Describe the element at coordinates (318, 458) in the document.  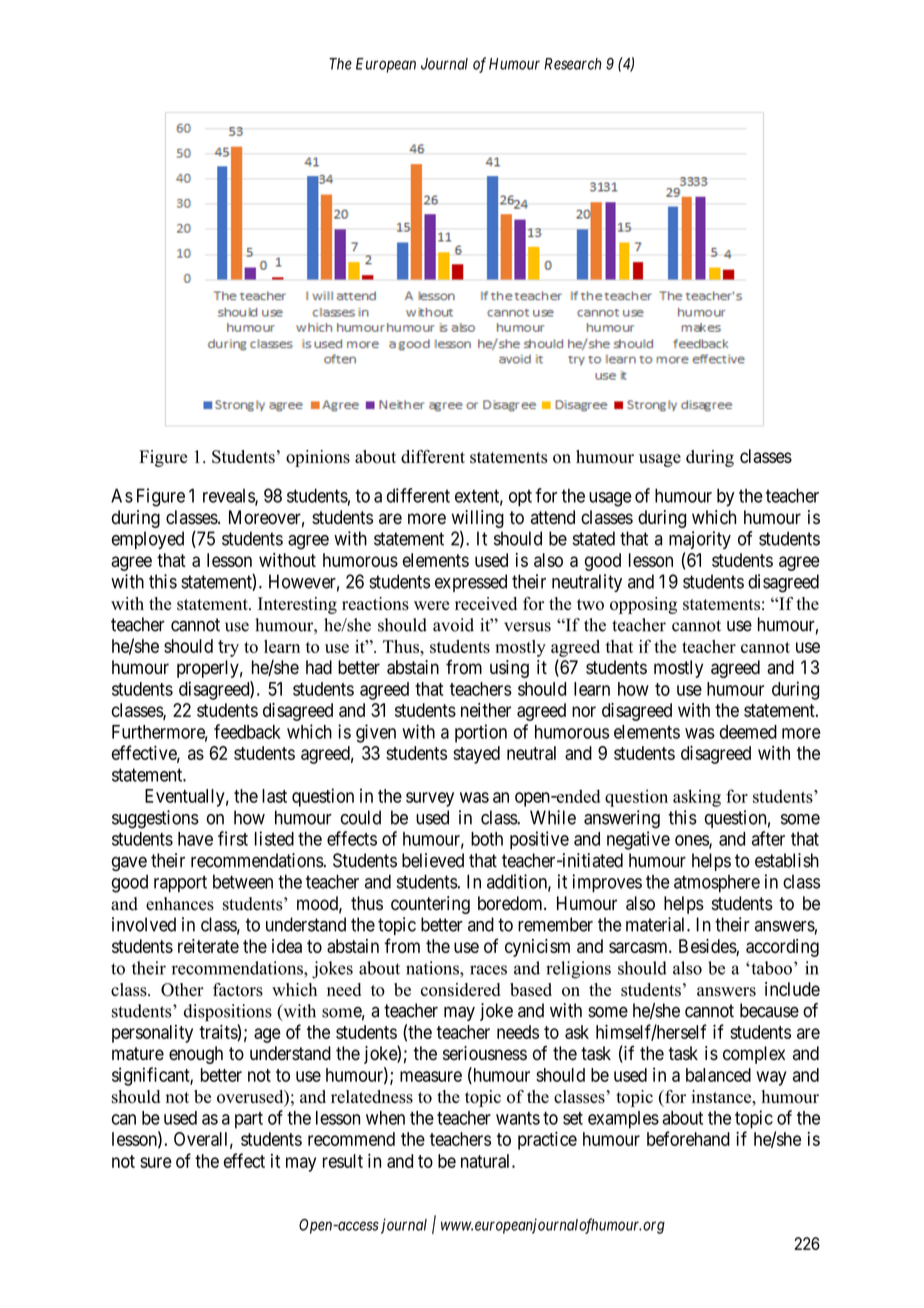
I see `opinions` at that location.
